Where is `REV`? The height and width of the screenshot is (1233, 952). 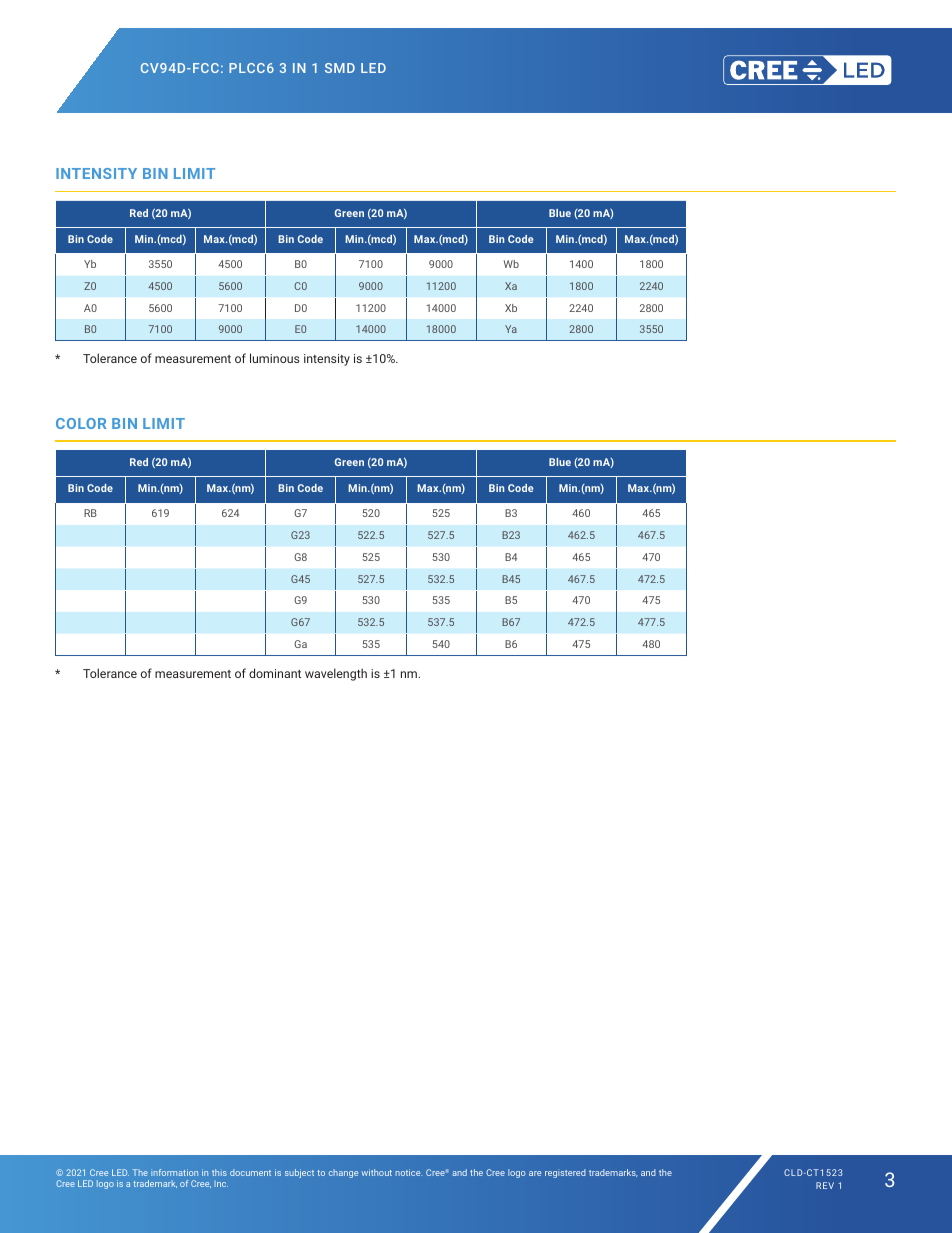
REV is located at coordinates (825, 1185).
